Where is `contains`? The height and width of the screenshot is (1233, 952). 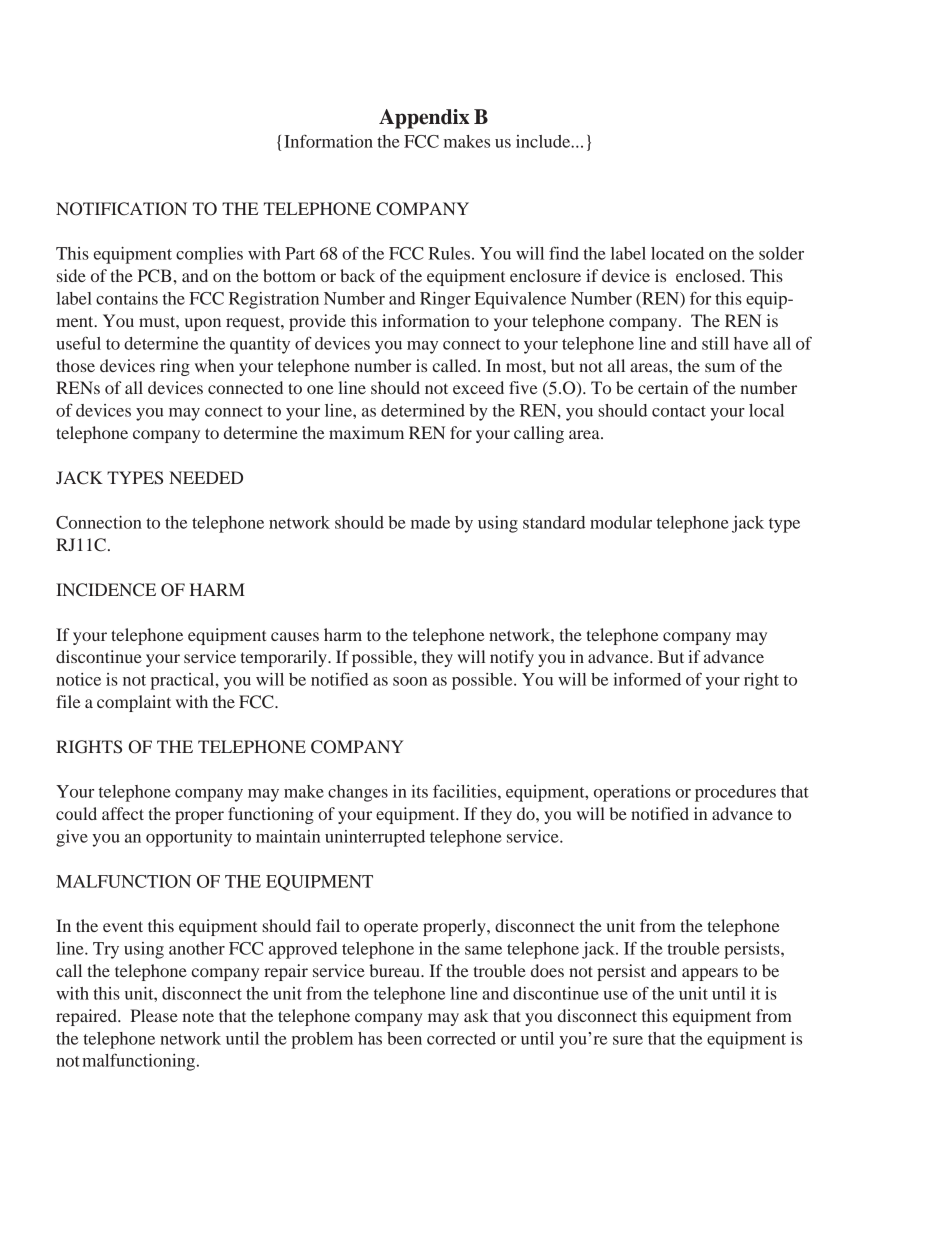
contains is located at coordinates (127, 298).
